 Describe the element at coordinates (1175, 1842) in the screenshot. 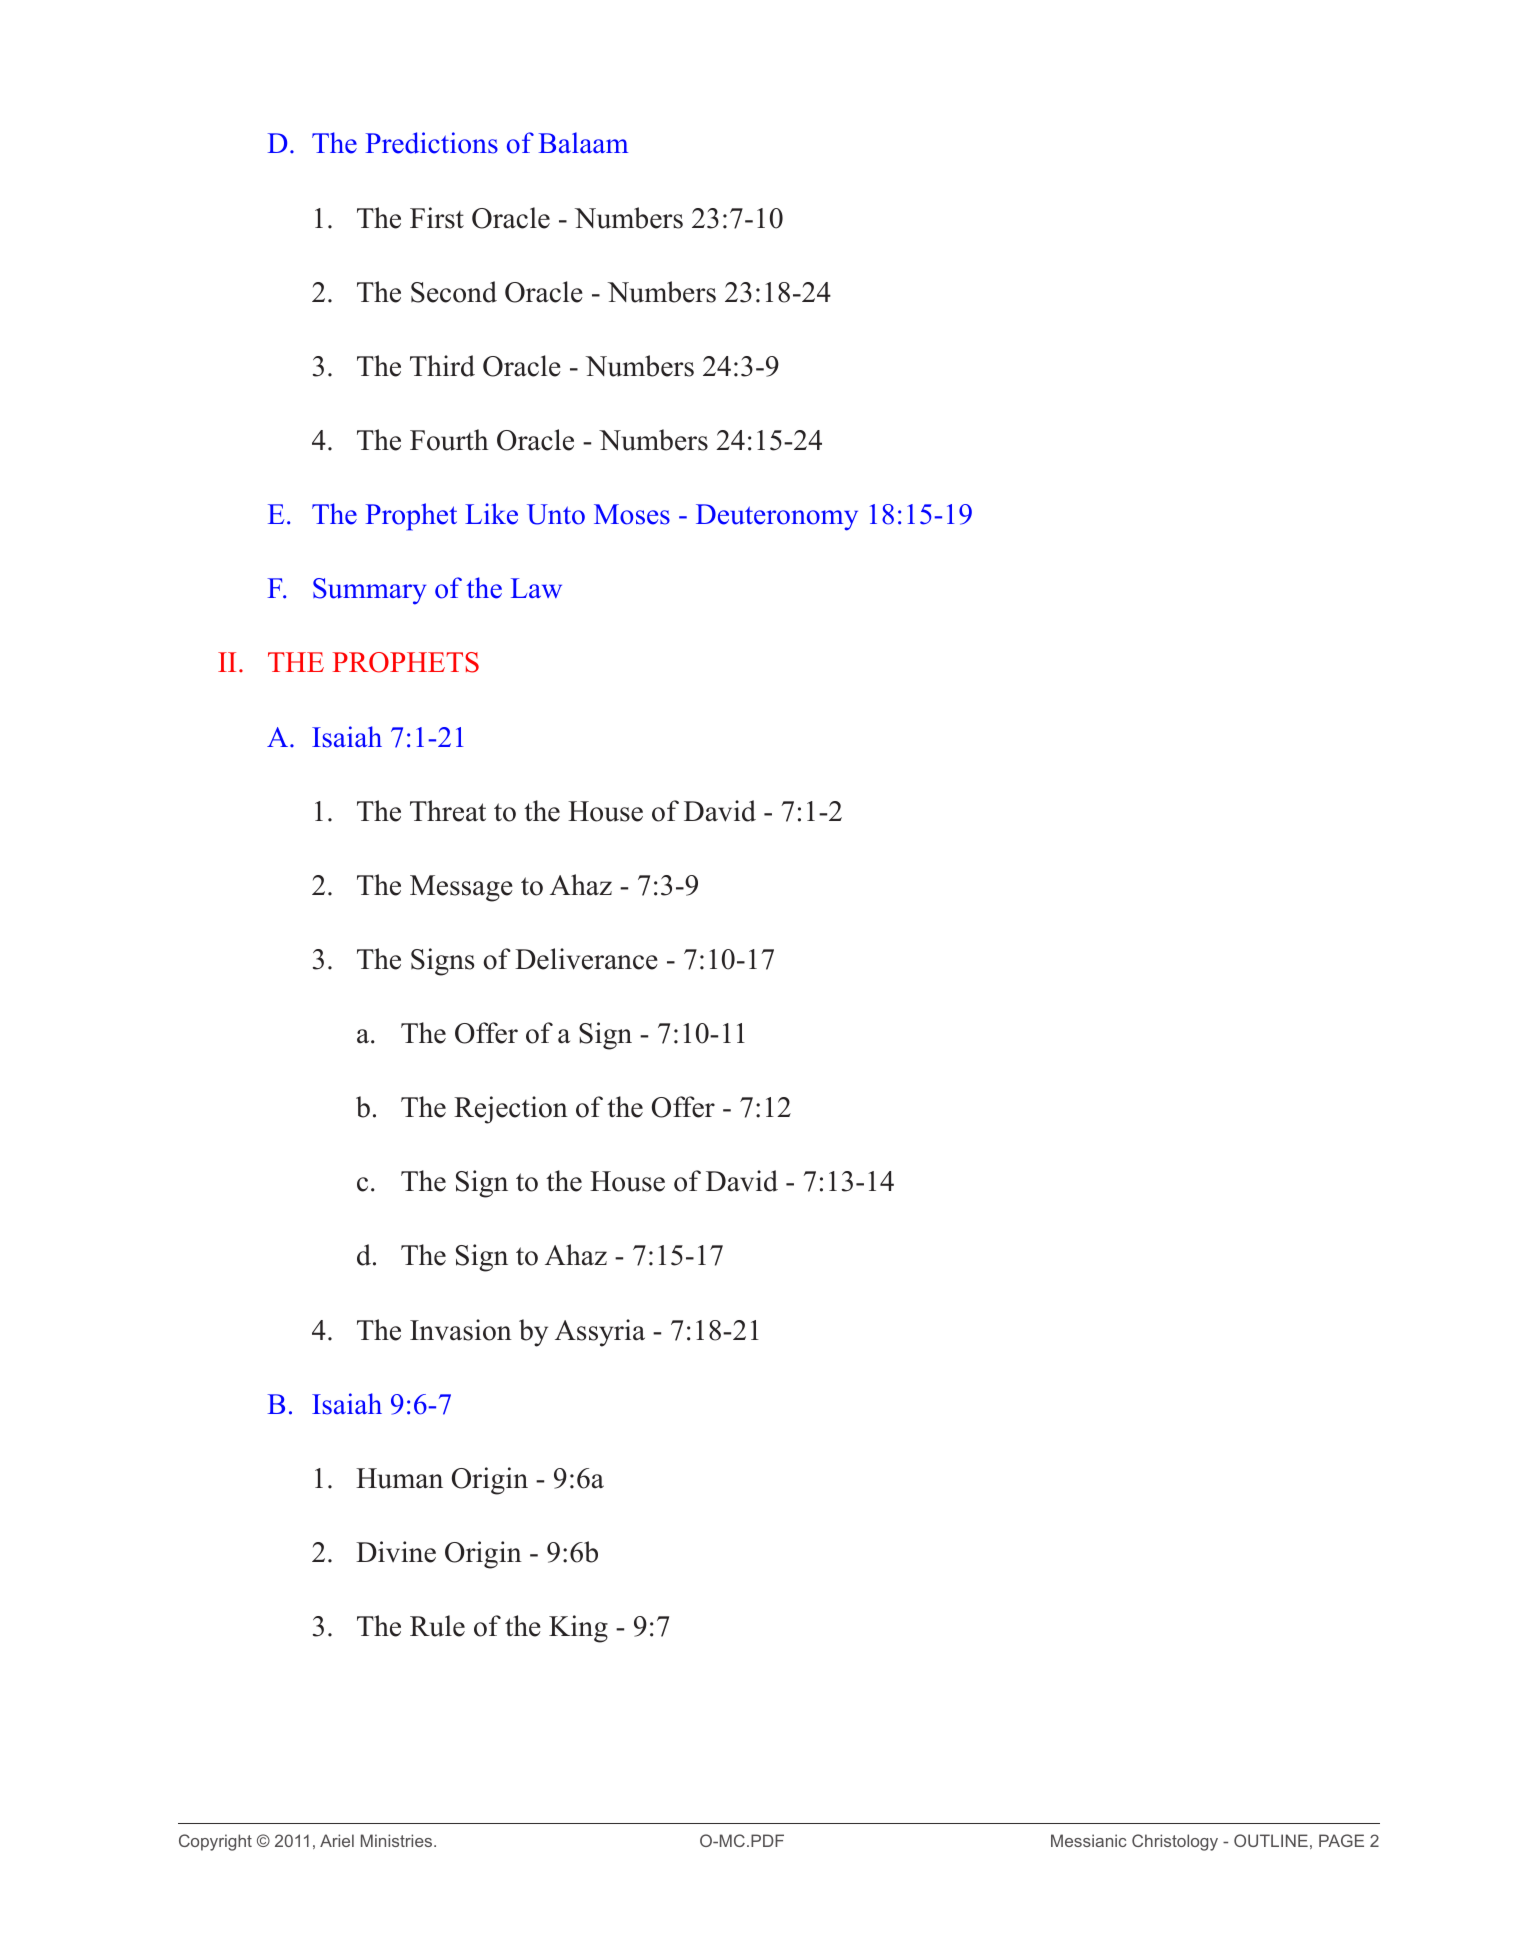

I see `Christology` at that location.
